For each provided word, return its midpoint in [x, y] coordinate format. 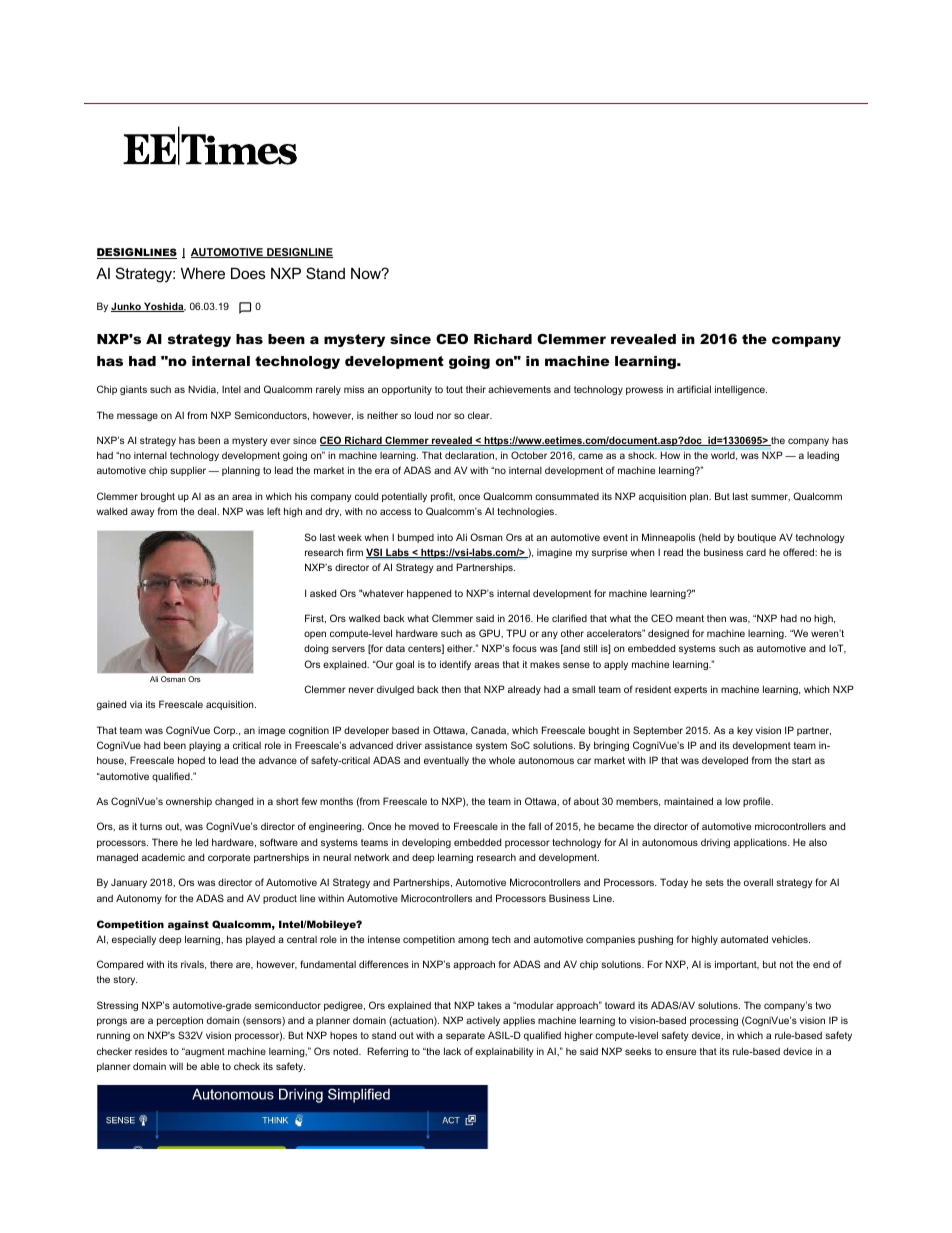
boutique [757, 538]
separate [465, 1036]
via [136, 704]
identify [455, 665]
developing [426, 843]
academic [163, 857]
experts [690, 690]
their [476, 389]
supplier [188, 471]
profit [443, 497]
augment [204, 1052]
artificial [694, 389]
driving [715, 843]
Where [203, 273]
